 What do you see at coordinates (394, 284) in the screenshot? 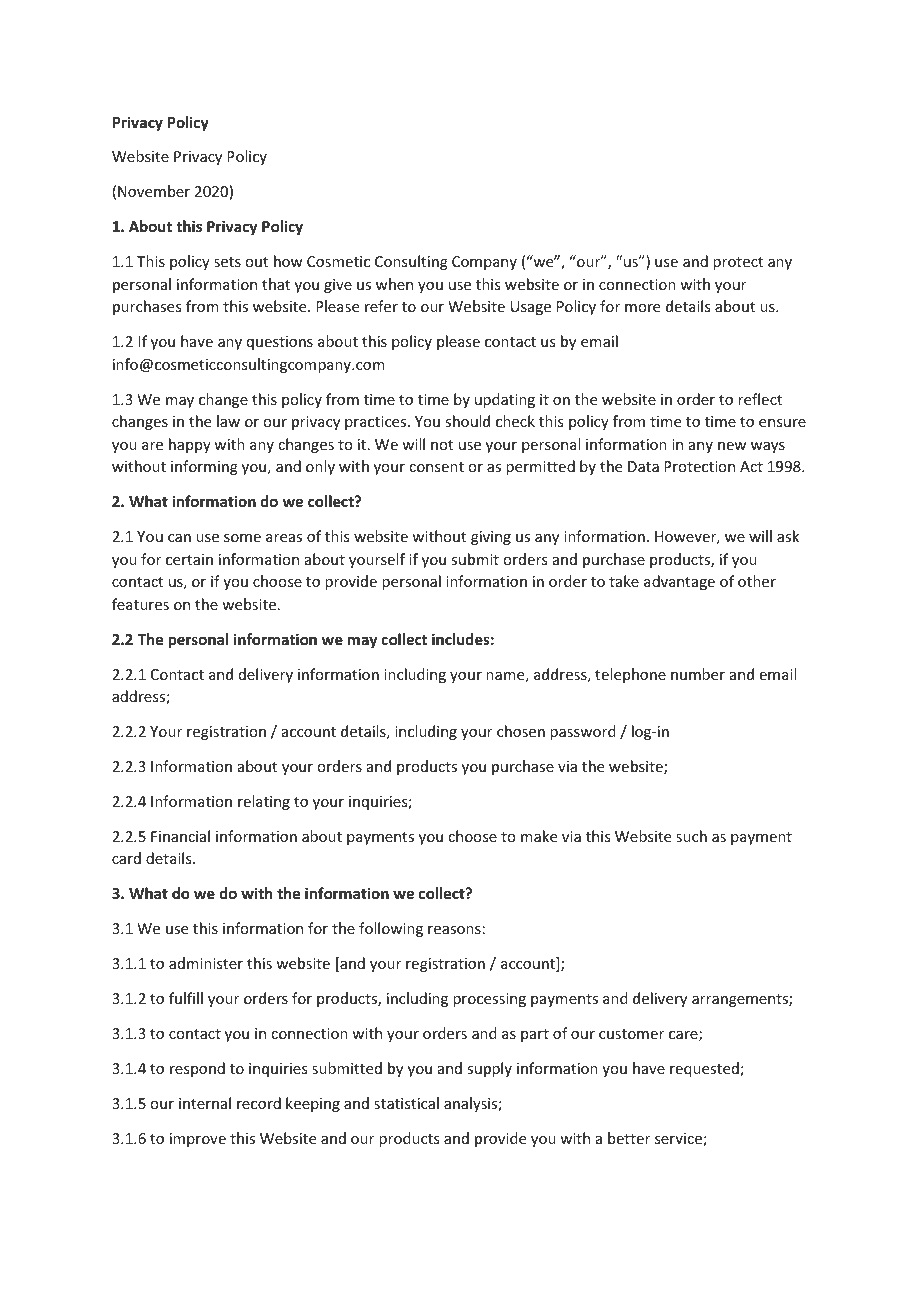
I see `when` at bounding box center [394, 284].
